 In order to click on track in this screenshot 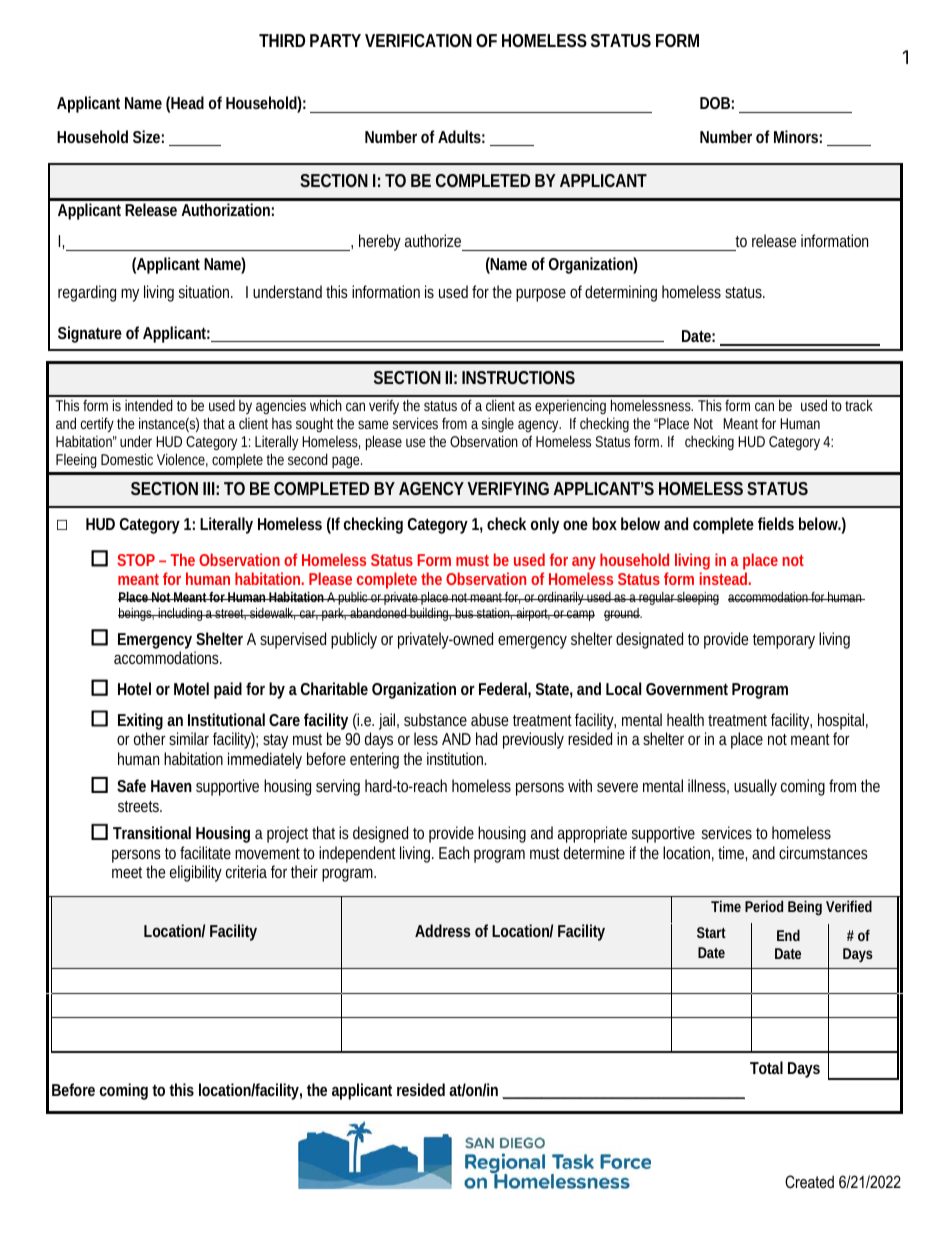, I will do `click(859, 405)`.
